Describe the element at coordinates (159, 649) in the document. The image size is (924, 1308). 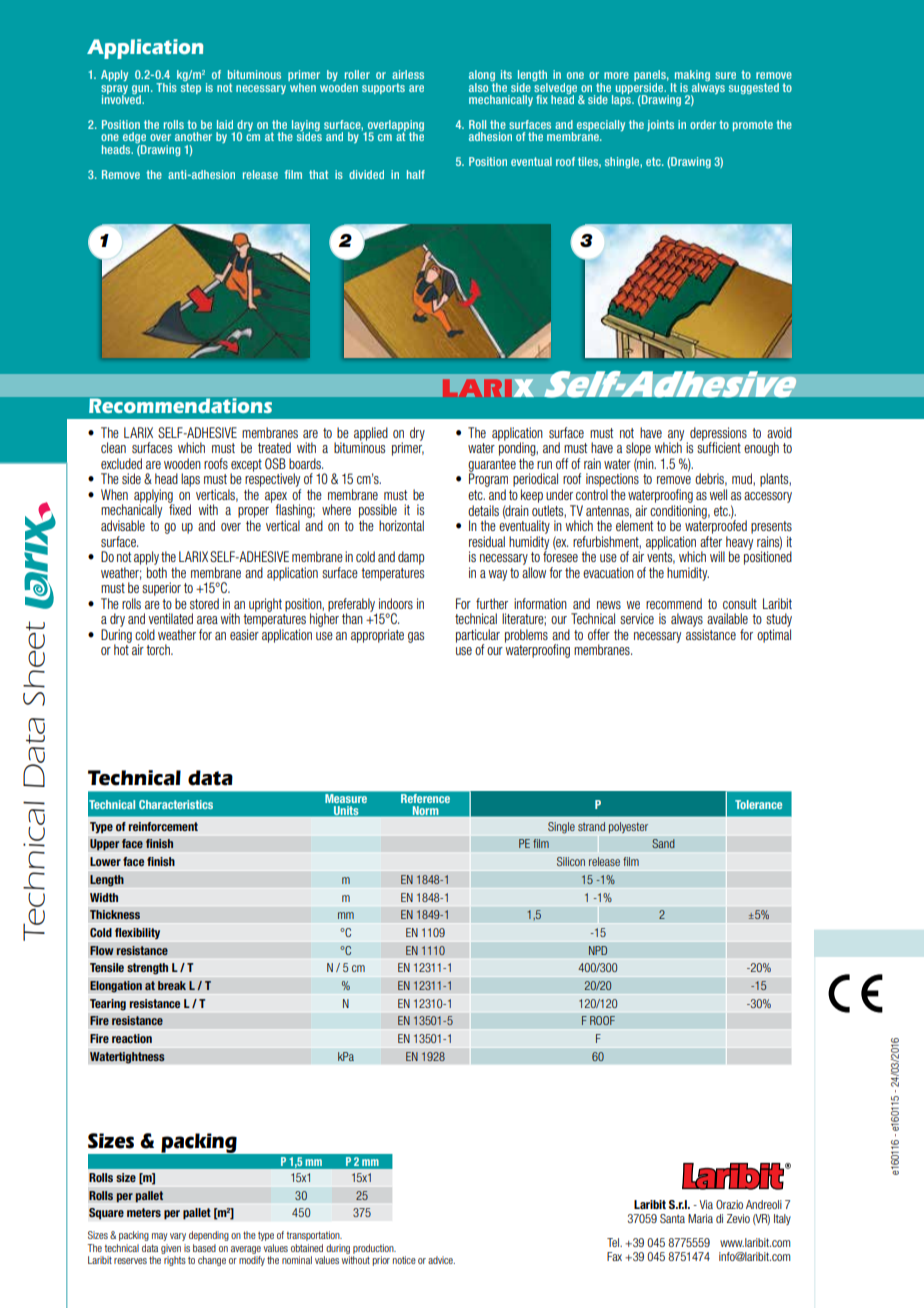
I see `torch` at that location.
